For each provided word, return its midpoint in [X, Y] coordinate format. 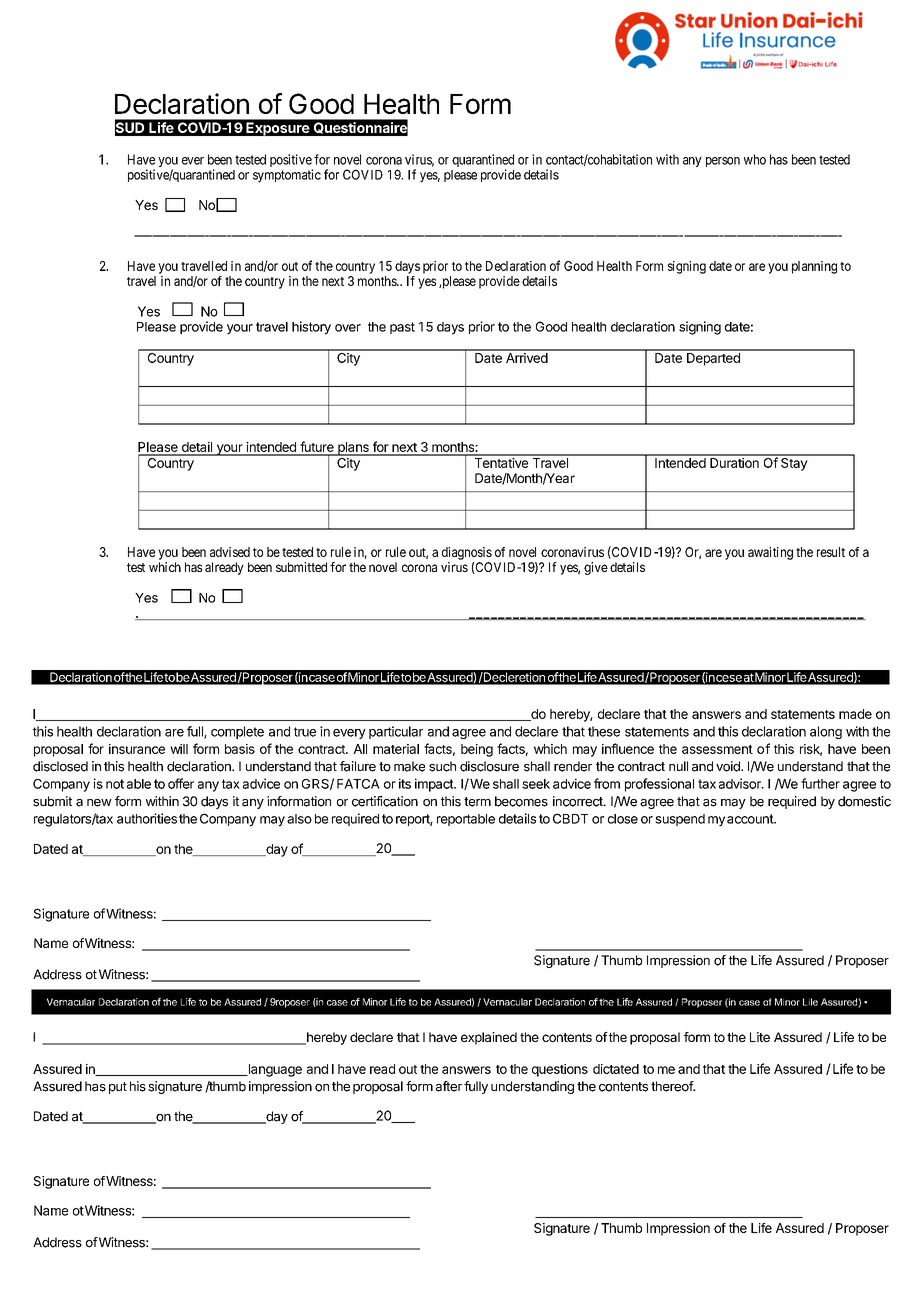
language [274, 1070]
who [755, 159]
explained [489, 1038]
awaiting [770, 553]
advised [230, 552]
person [723, 162]
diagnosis [467, 553]
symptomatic [287, 176]
